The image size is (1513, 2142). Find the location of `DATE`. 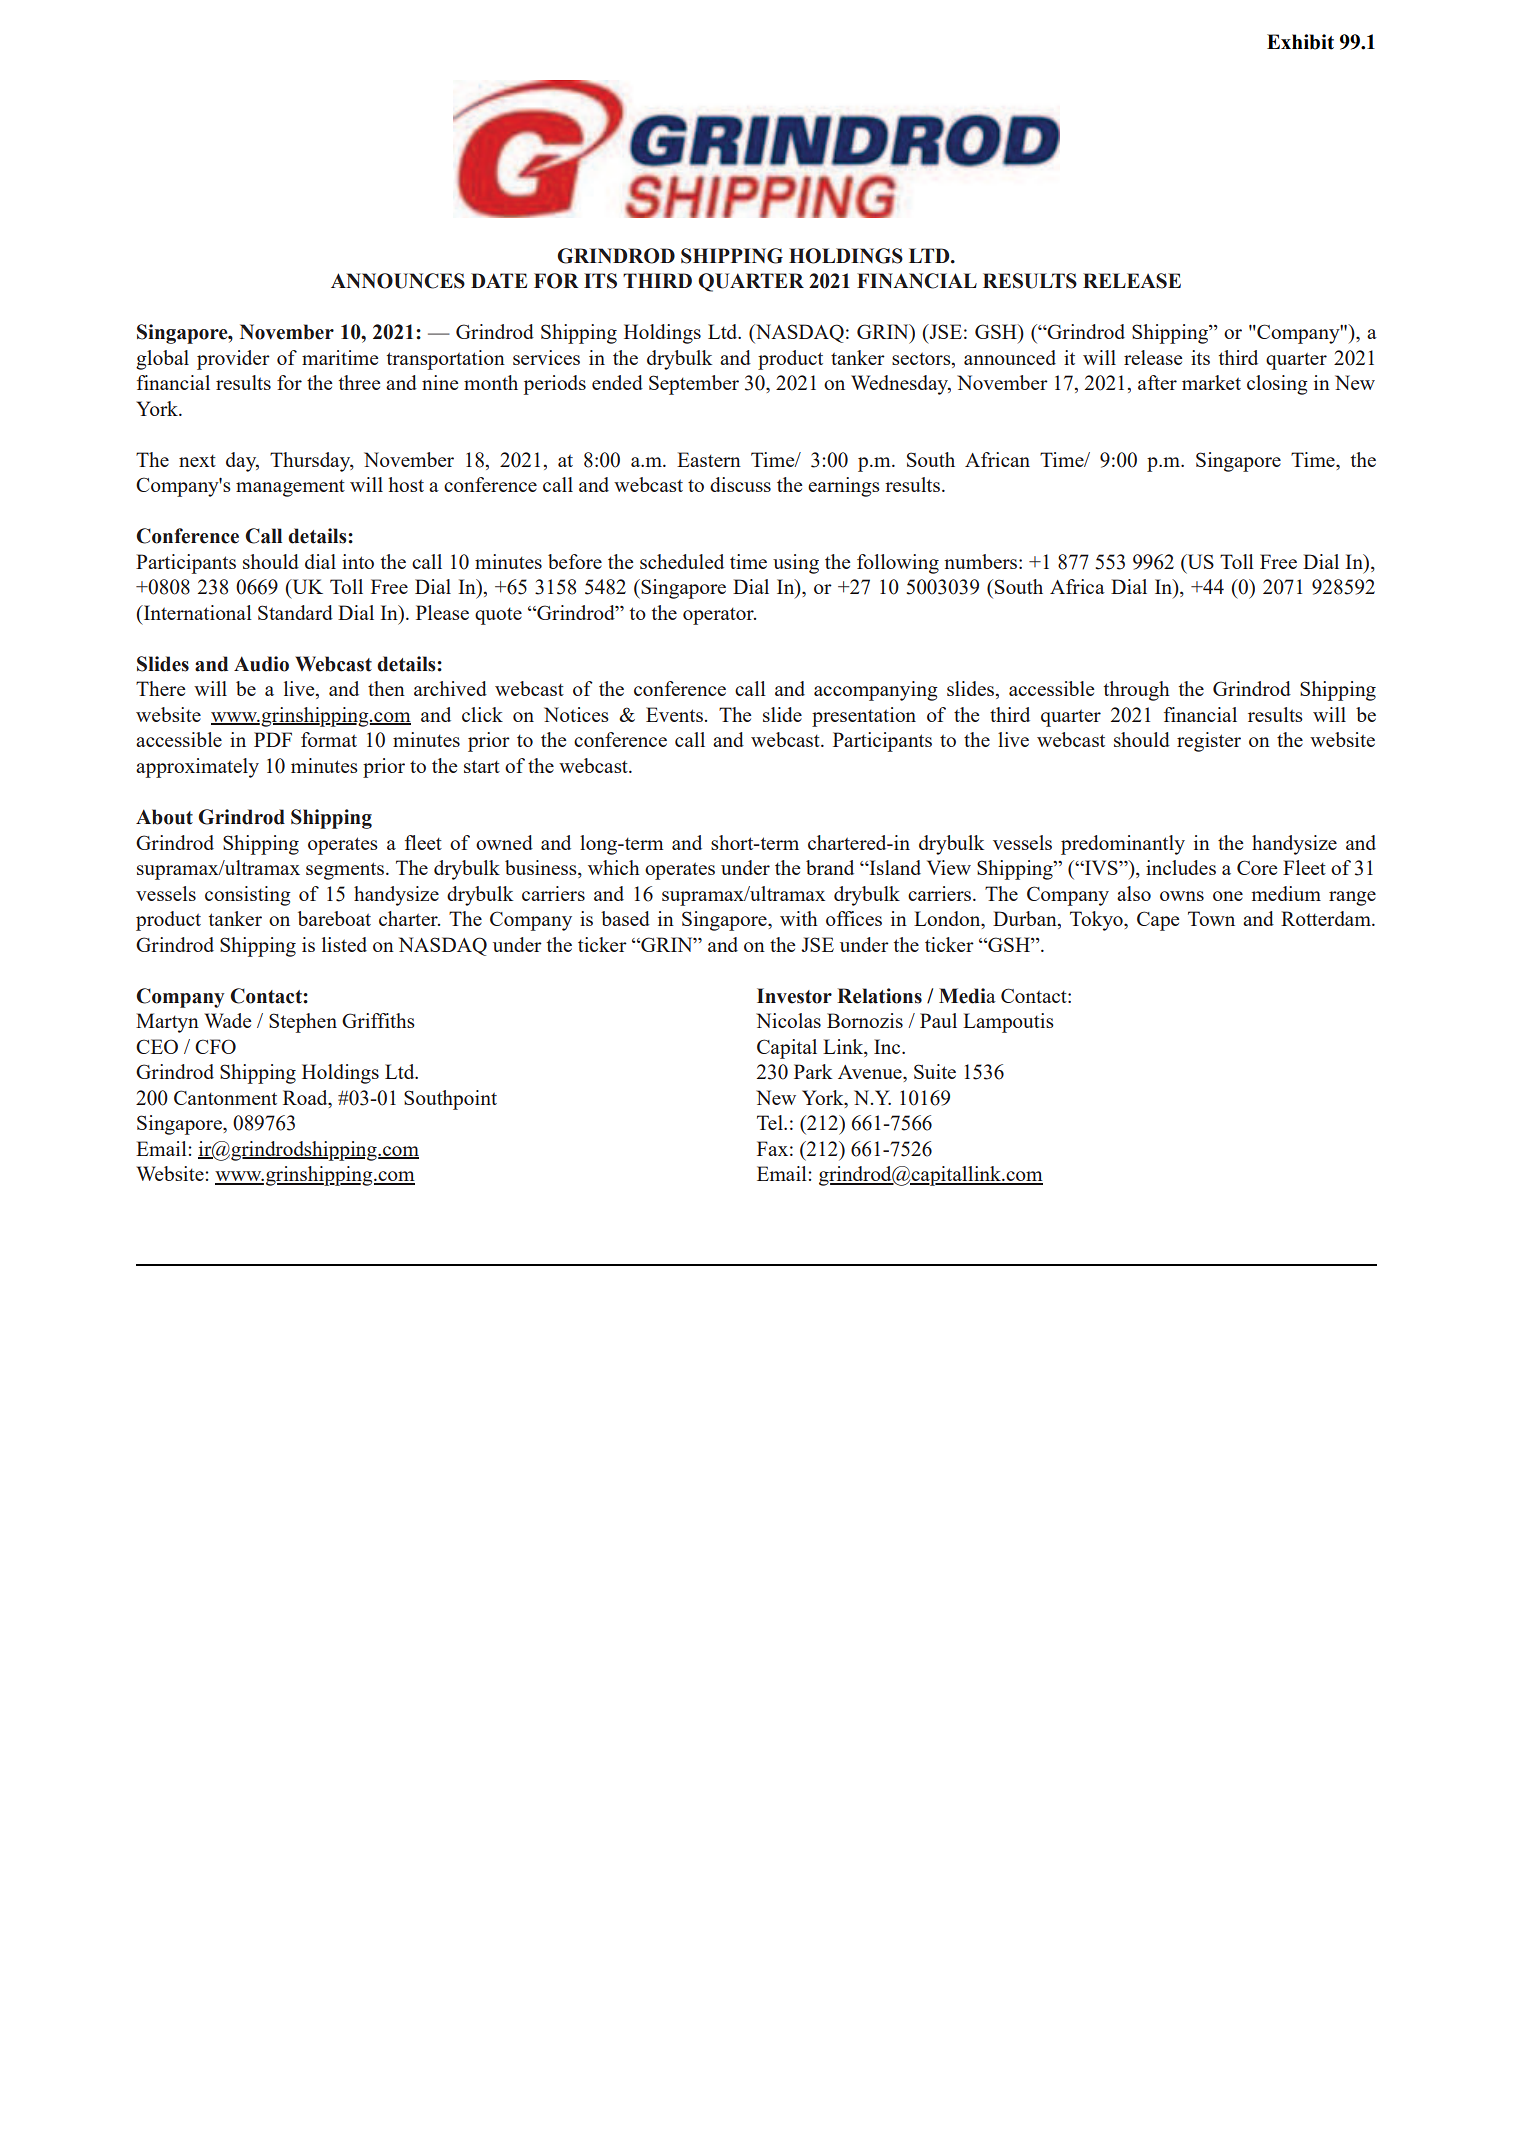

DATE is located at coordinates (499, 280).
